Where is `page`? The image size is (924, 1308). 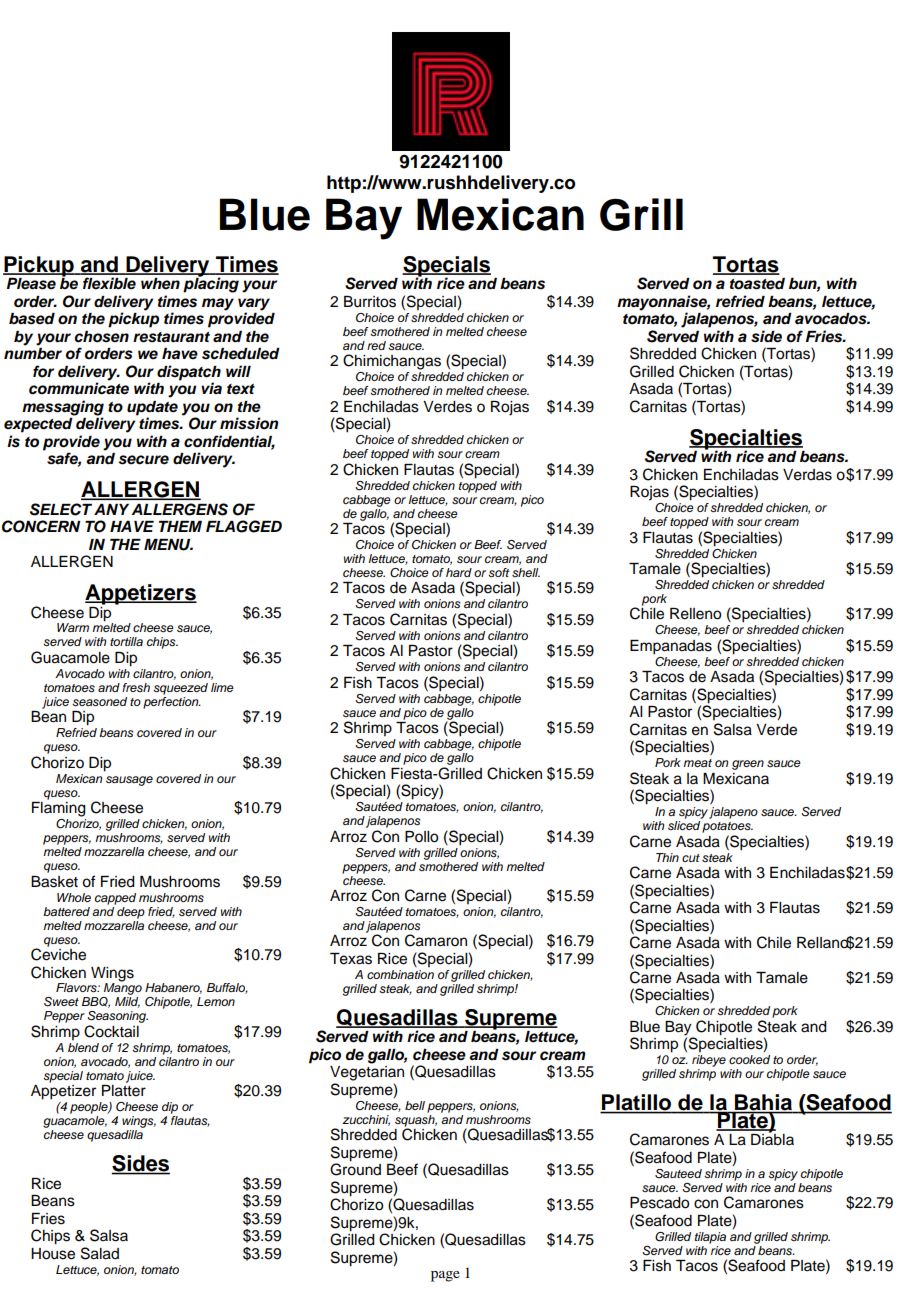 page is located at coordinates (445, 1276).
